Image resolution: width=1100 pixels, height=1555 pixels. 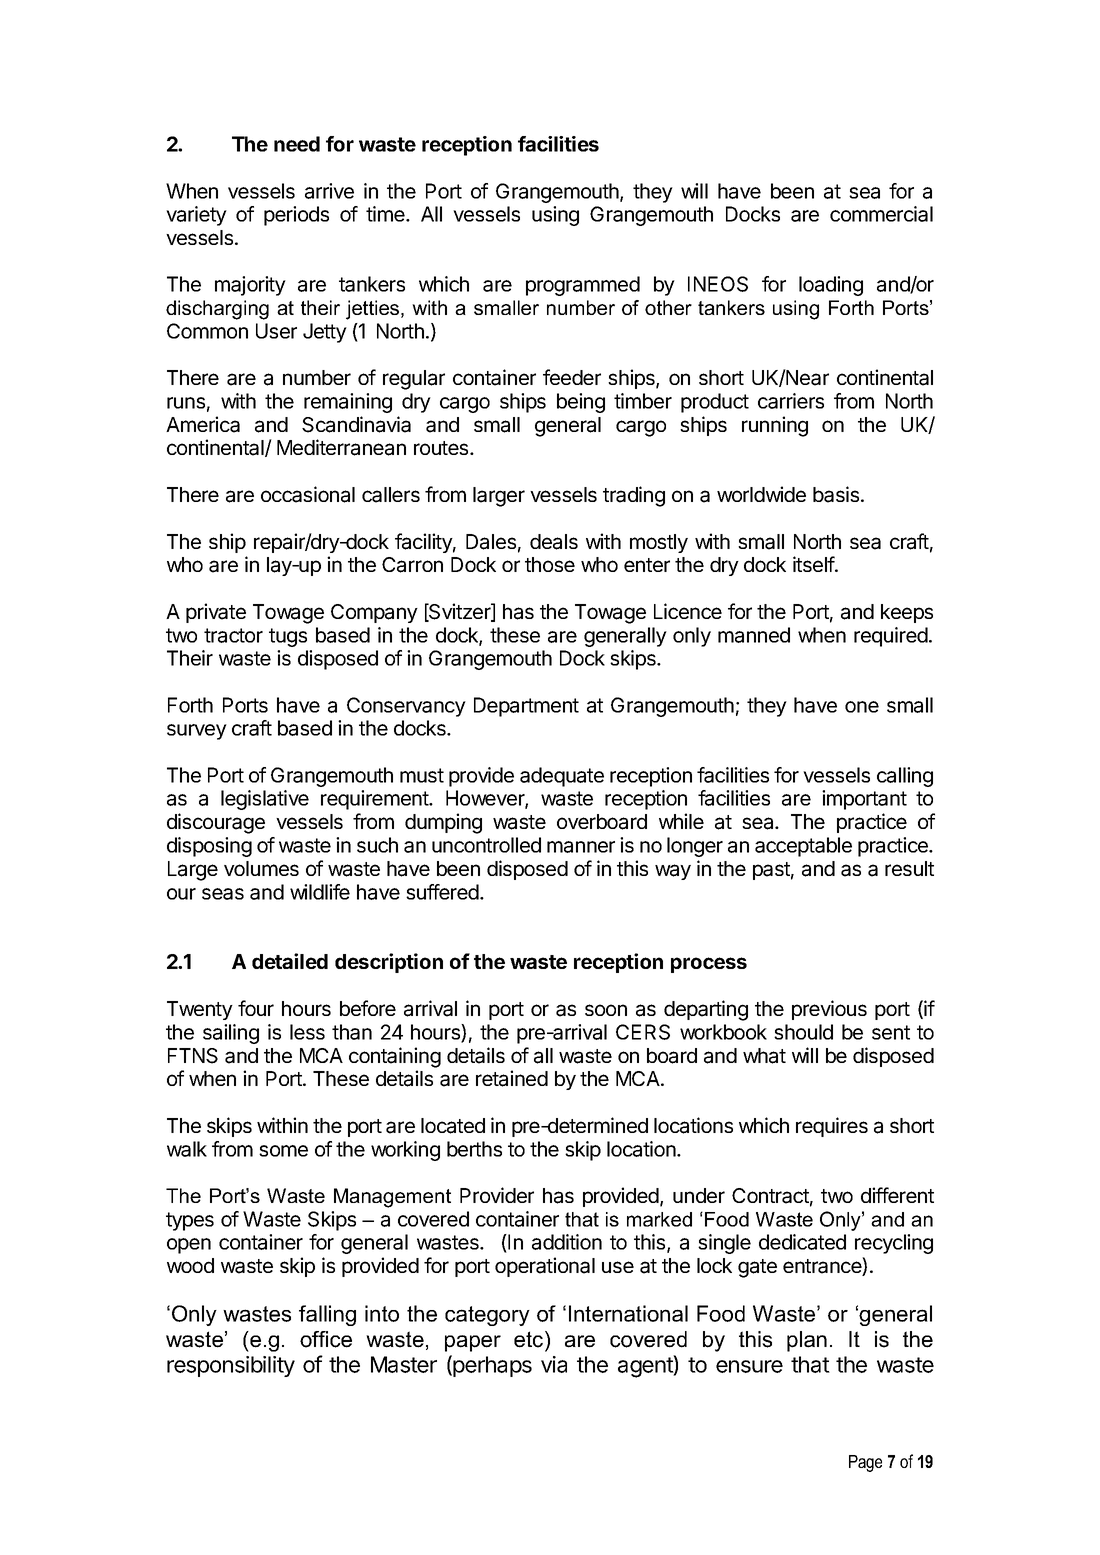 What do you see at coordinates (290, 961) in the screenshot?
I see `detailed` at bounding box center [290, 961].
